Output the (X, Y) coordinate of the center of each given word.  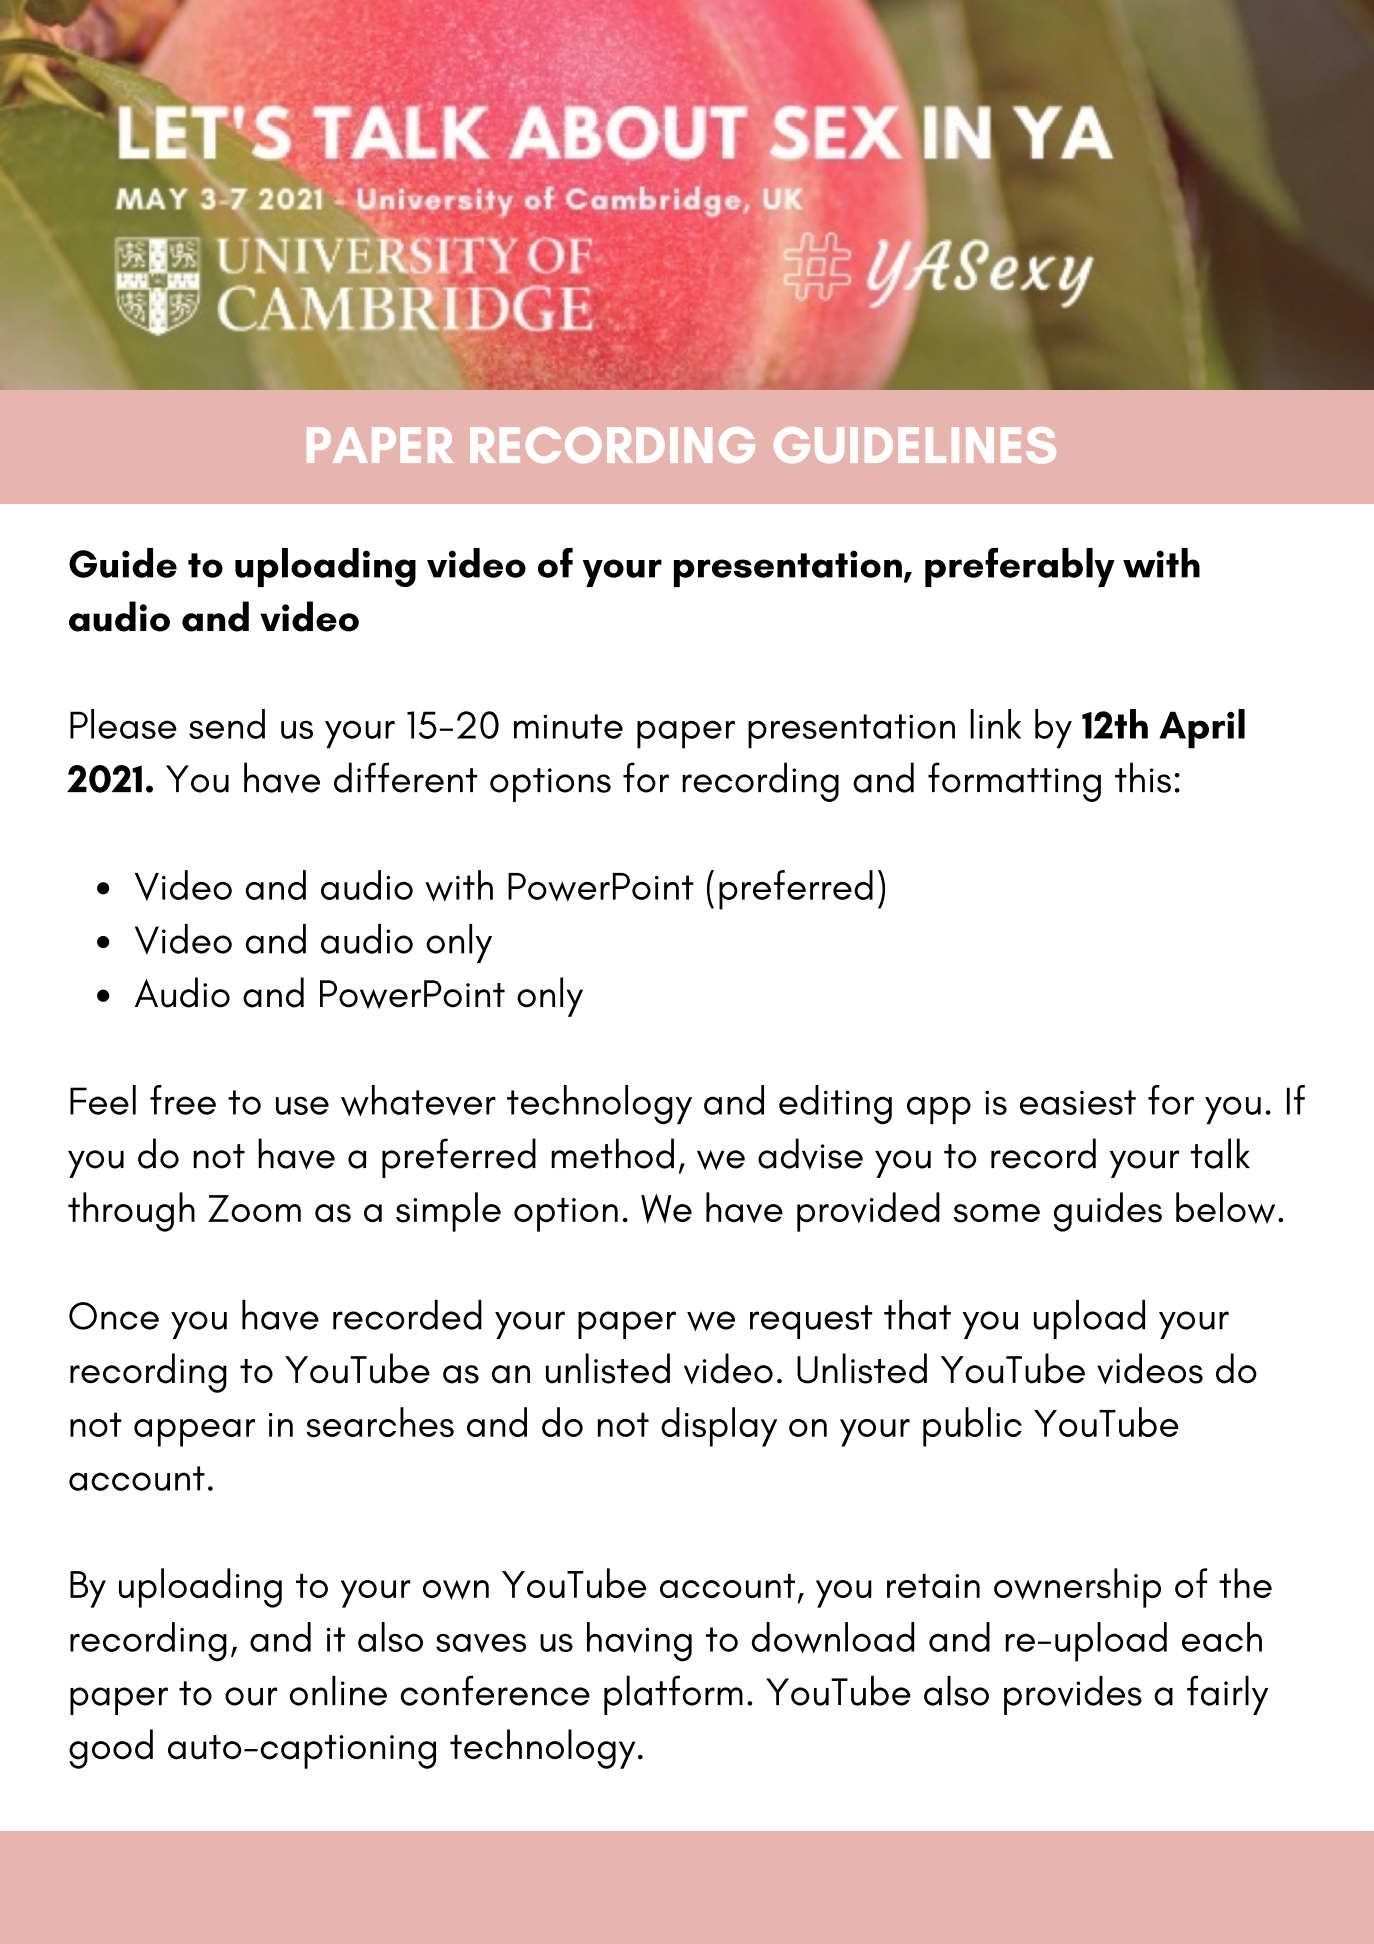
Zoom (254, 1208)
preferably (1020, 567)
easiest (1078, 1102)
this (1143, 777)
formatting (1014, 782)
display (719, 1427)
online (338, 1690)
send (227, 724)
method (612, 1153)
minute (568, 726)
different (406, 777)
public (972, 1427)
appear (194, 1433)
